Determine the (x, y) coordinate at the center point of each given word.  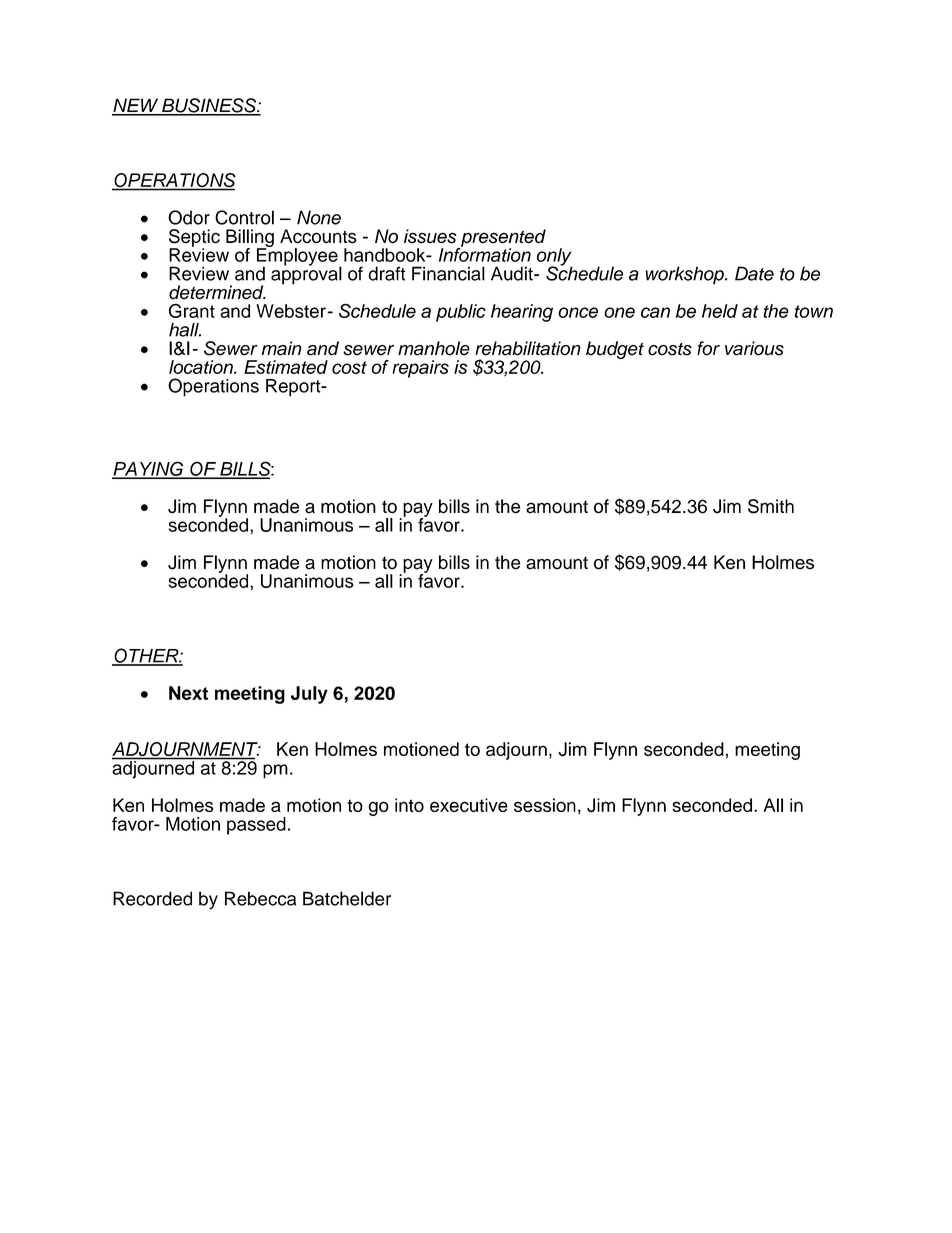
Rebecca (260, 898)
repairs (420, 369)
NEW (136, 106)
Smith (771, 506)
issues (430, 236)
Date (754, 273)
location (202, 367)
